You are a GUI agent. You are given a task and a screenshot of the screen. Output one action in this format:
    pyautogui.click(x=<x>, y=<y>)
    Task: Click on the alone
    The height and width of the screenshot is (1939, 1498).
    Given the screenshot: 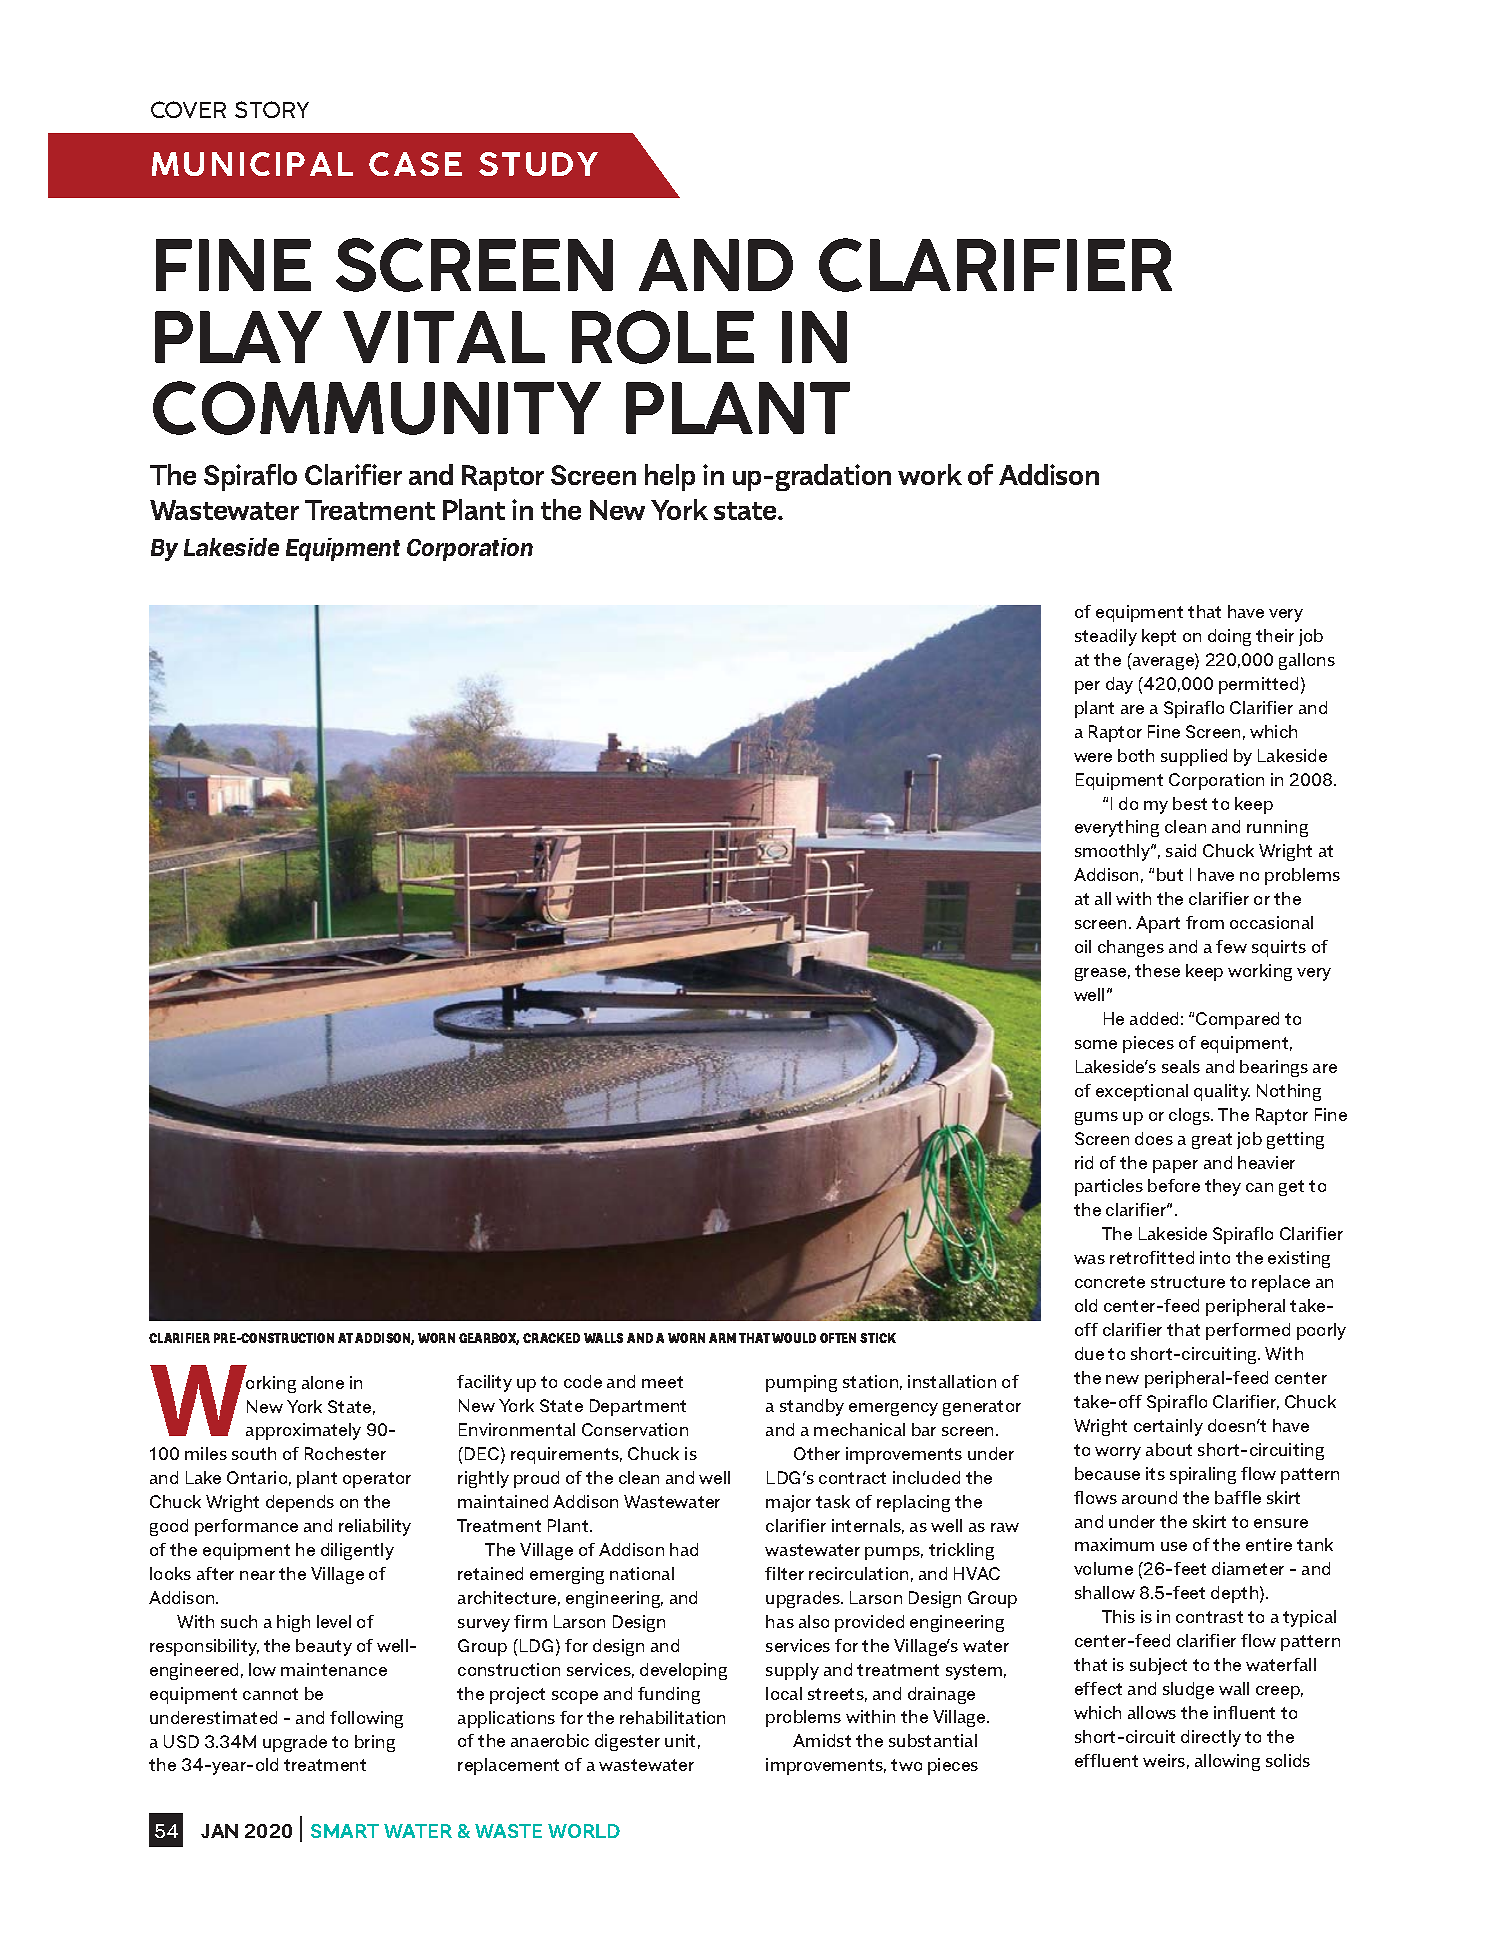 What is the action you would take?
    pyautogui.click(x=323, y=1382)
